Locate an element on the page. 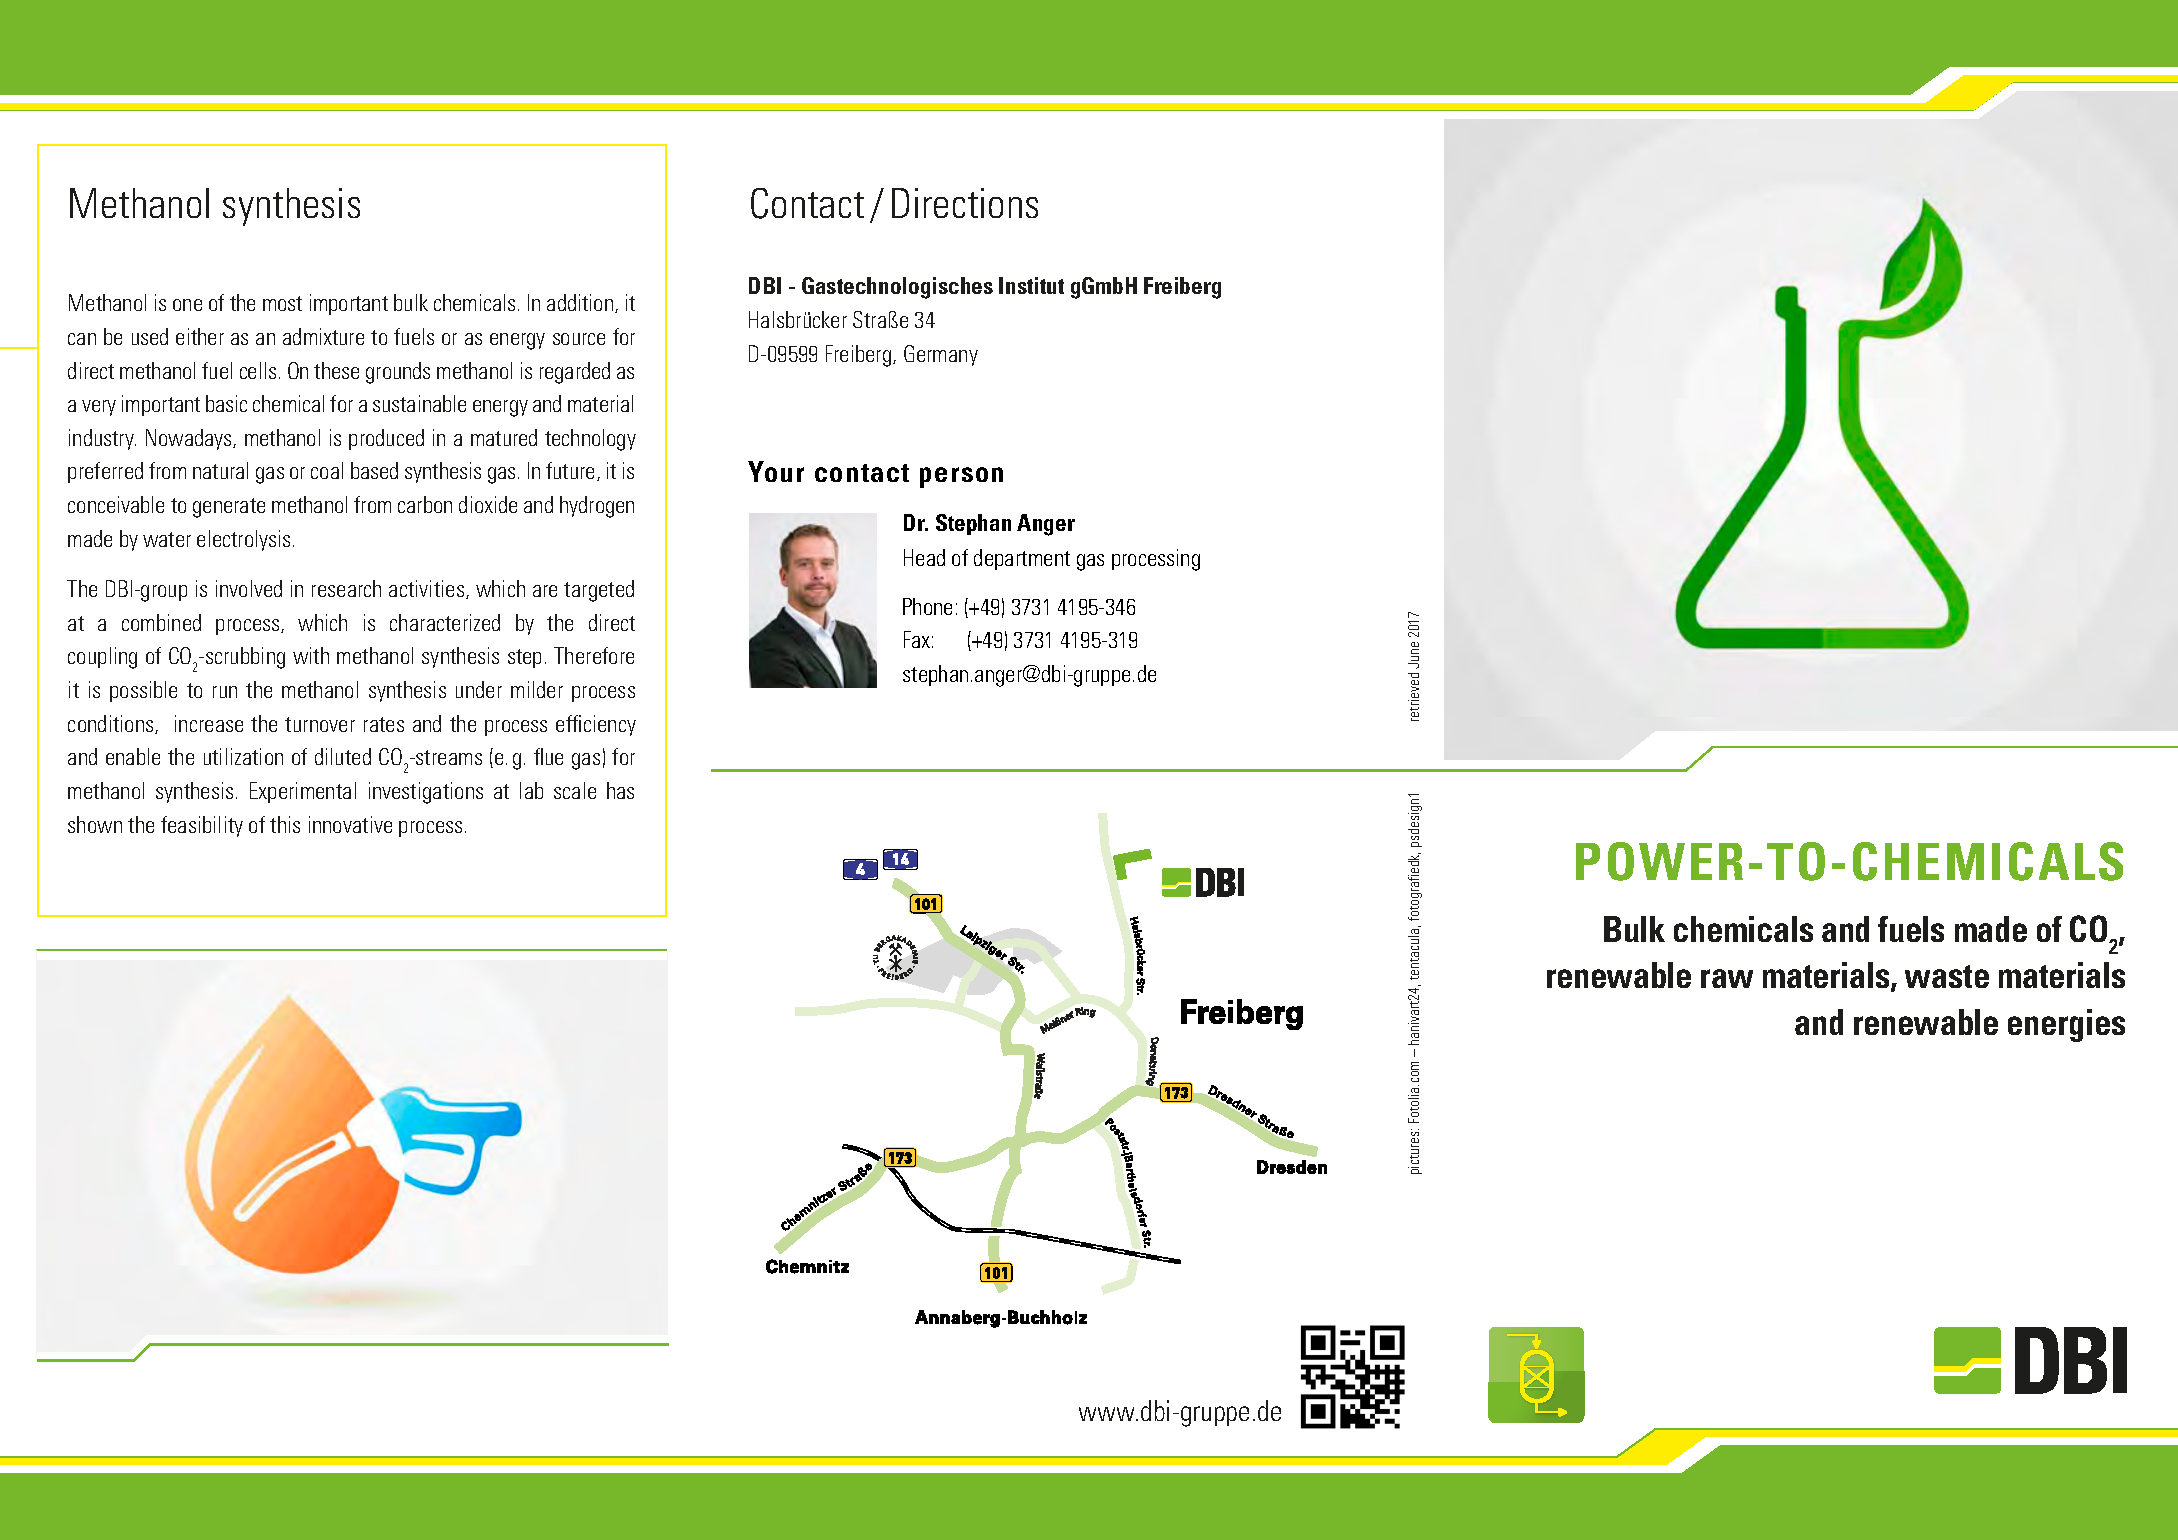 Image resolution: width=2178 pixels, height=1540 pixels. person is located at coordinates (961, 477).
